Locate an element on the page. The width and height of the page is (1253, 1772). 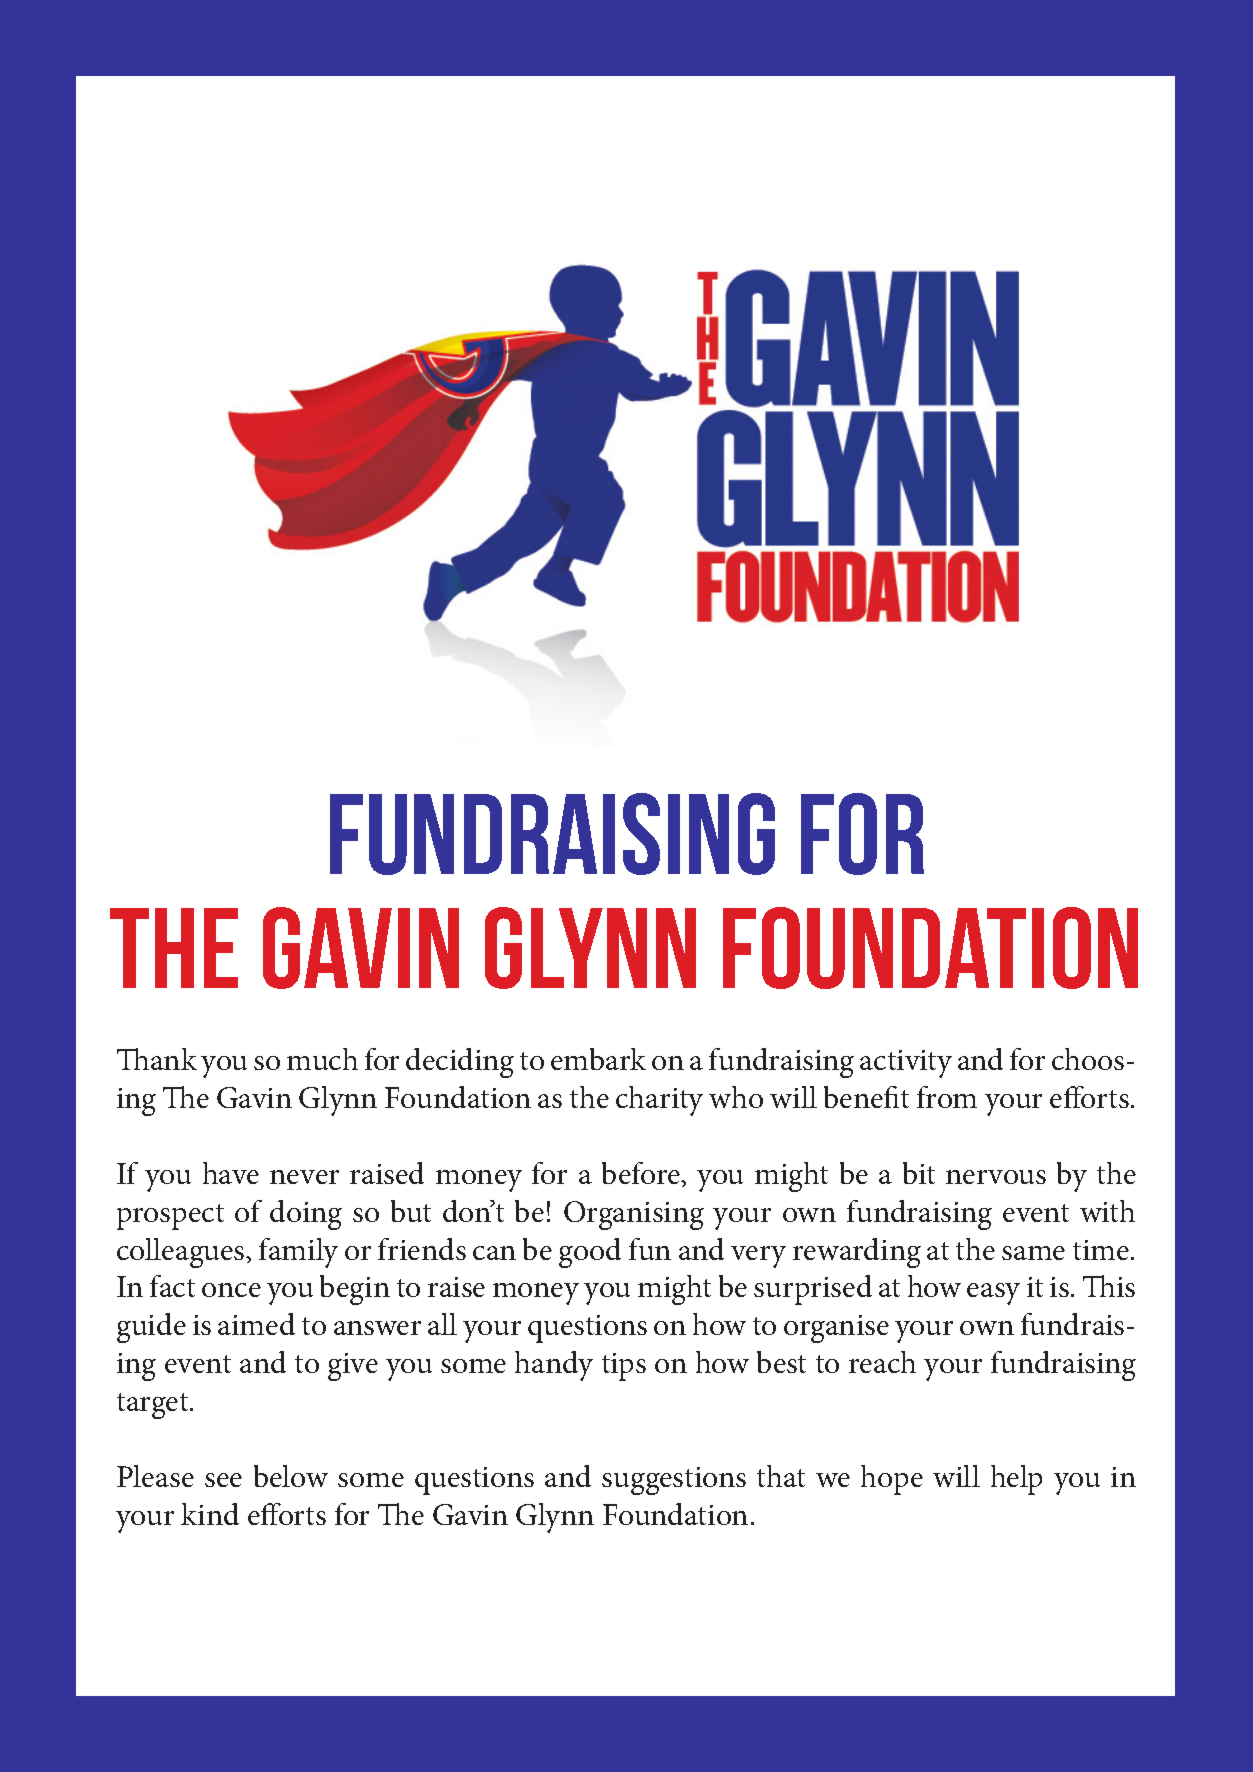
help is located at coordinates (1016, 1480).
